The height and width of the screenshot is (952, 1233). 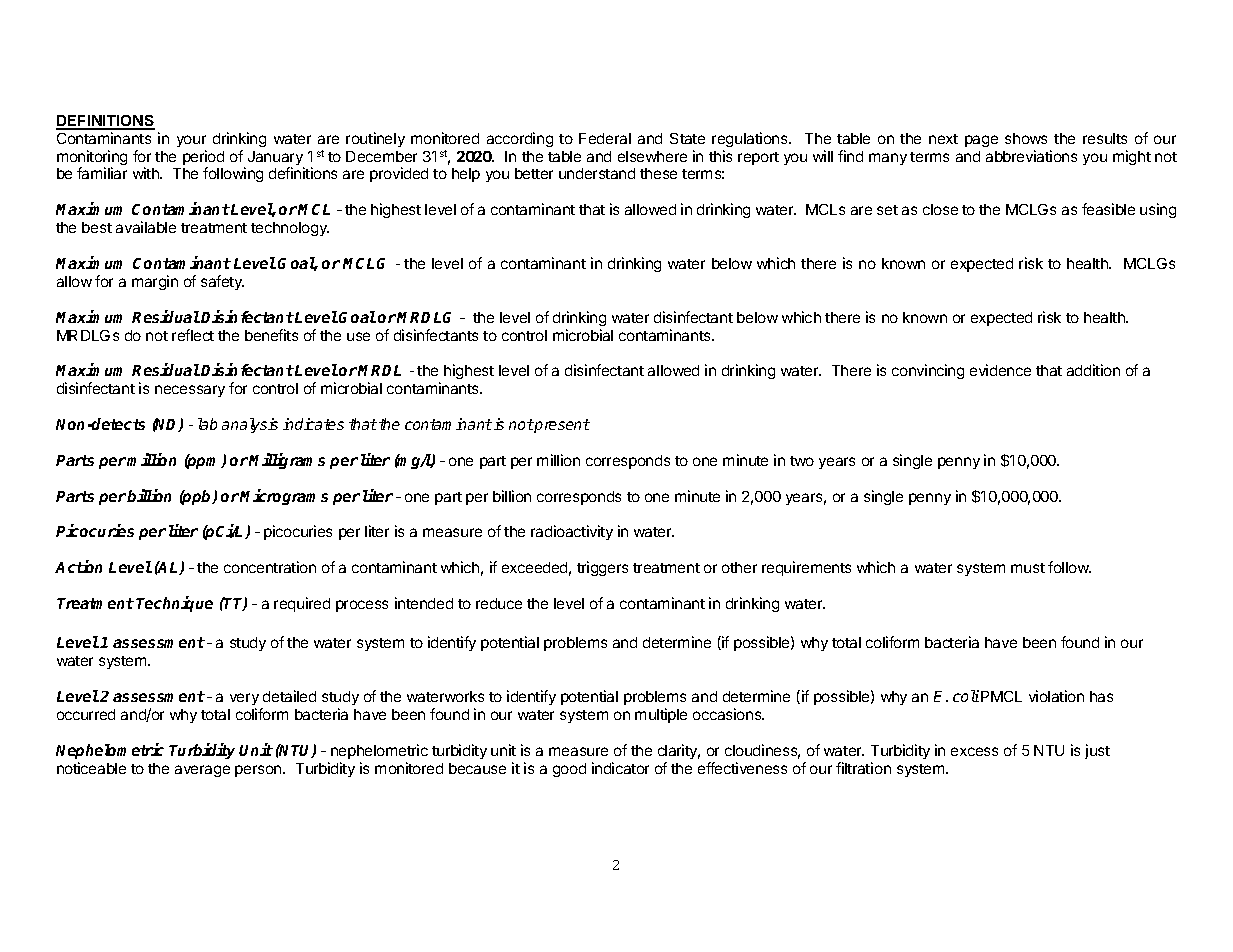 I want to click on excess, so click(x=974, y=751).
